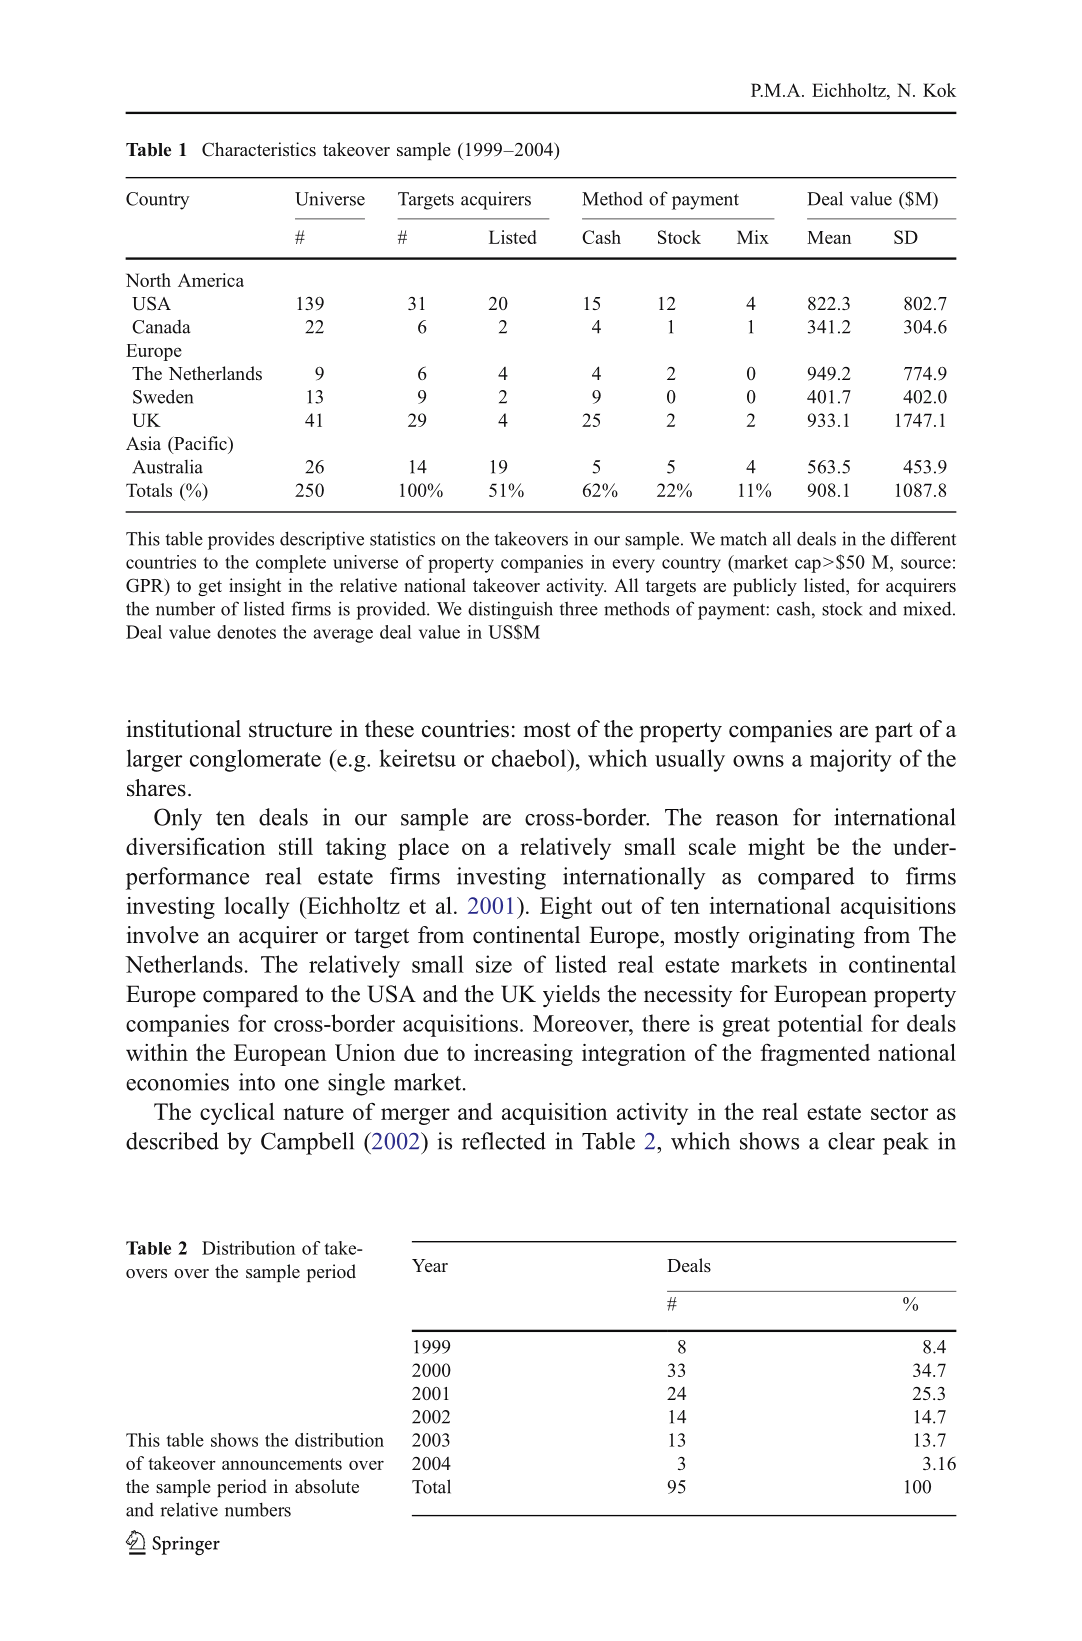  What do you see at coordinates (259, 149) in the screenshot?
I see `Characteristics` at bounding box center [259, 149].
